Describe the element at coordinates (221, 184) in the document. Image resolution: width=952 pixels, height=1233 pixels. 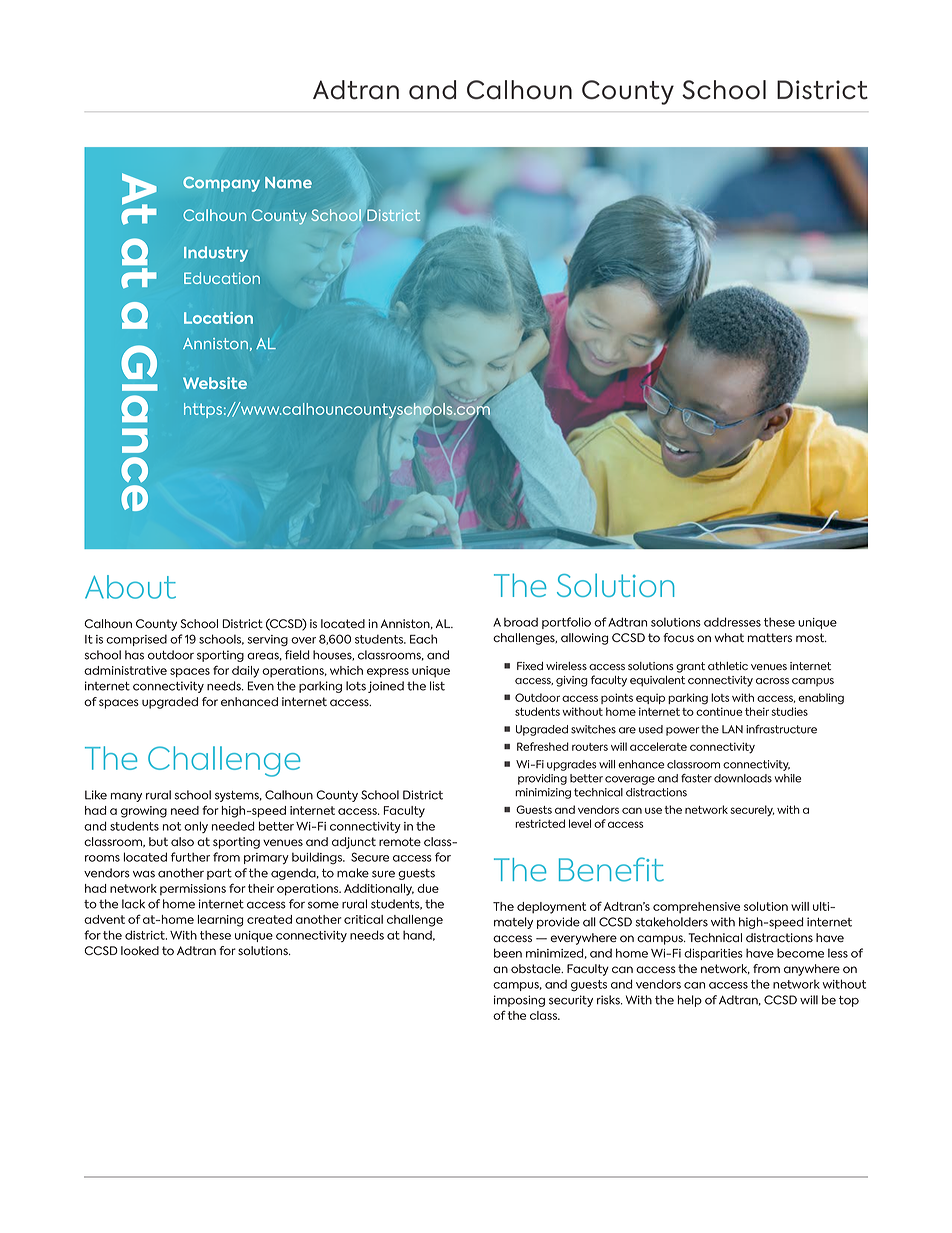
I see `Company` at that location.
